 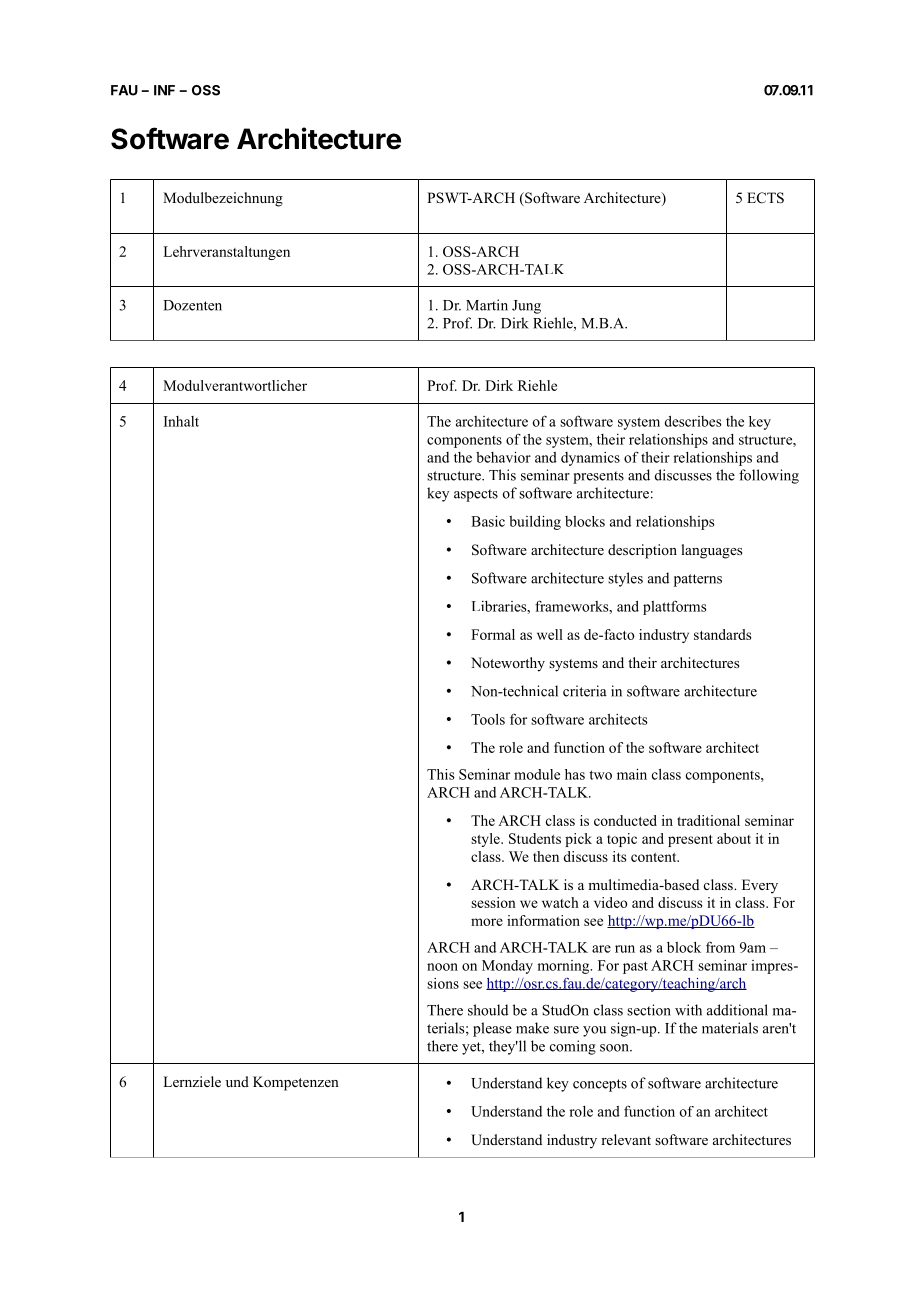 I want to click on Martin, so click(x=487, y=305).
